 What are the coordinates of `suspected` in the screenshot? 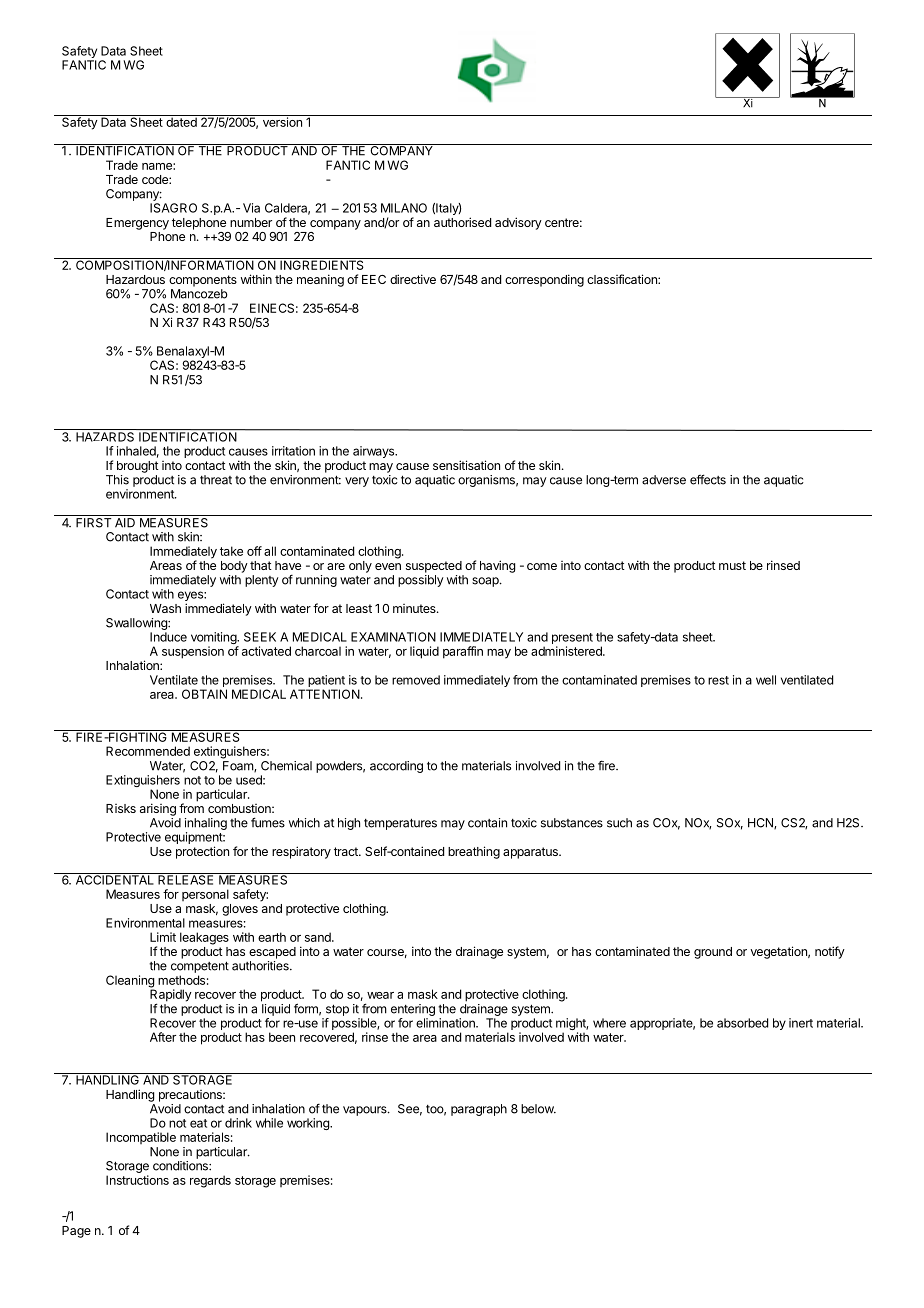 It's located at (434, 567).
